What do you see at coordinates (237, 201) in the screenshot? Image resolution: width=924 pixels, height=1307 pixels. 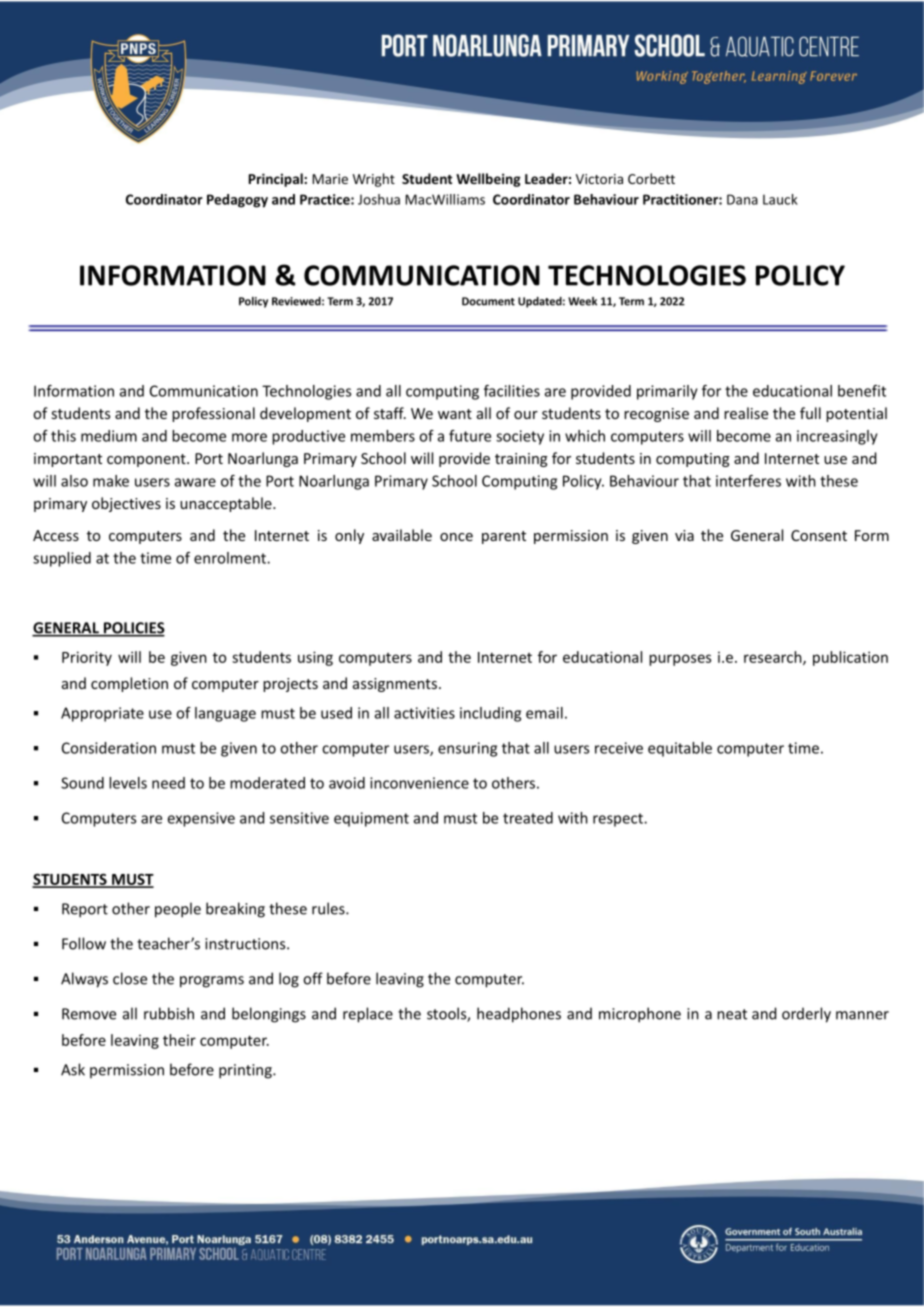 I see `Pedagogy` at bounding box center [237, 201].
